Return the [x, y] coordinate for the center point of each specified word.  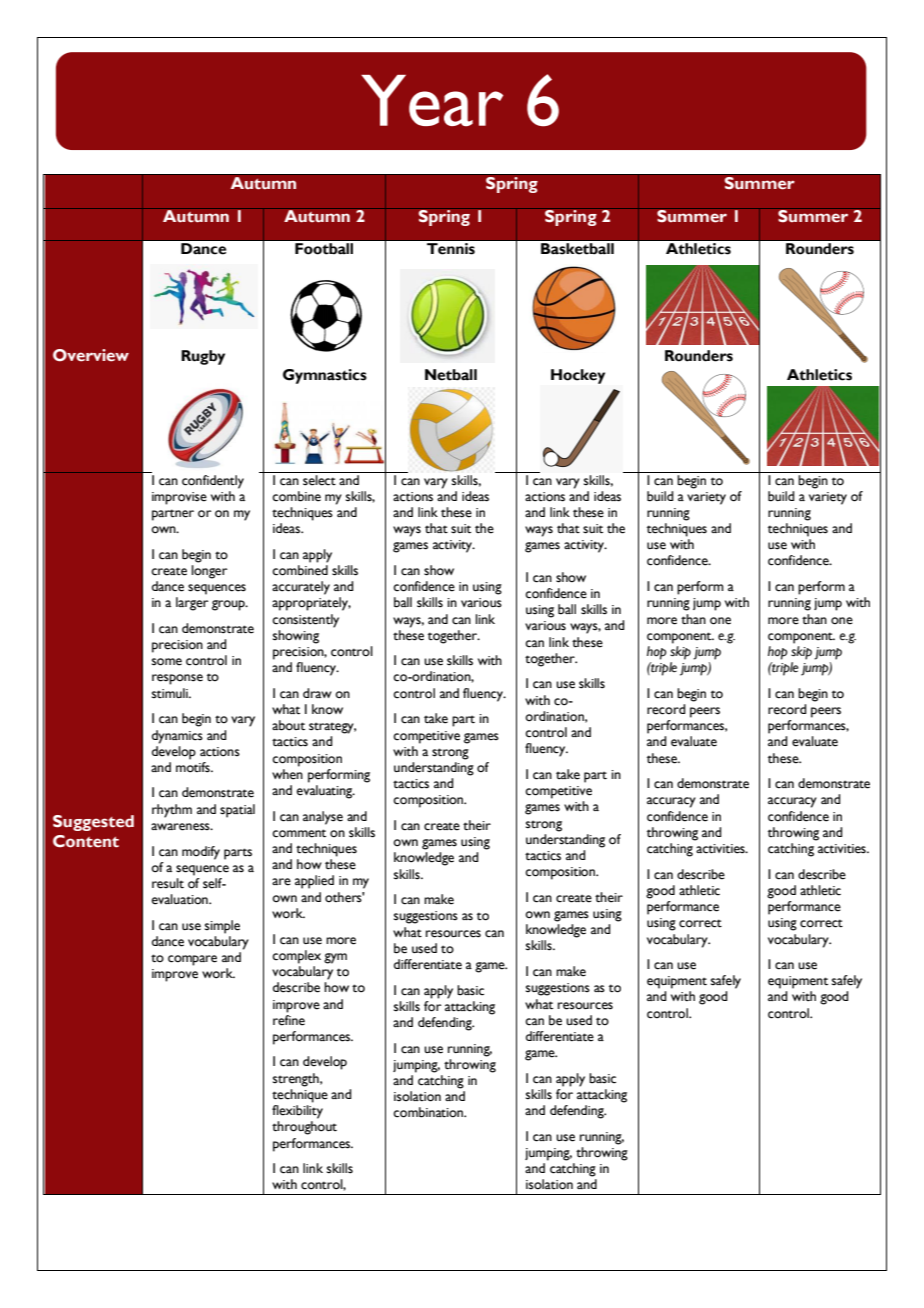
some [167, 662]
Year [432, 101]
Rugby [203, 357]
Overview [91, 355]
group [229, 605]
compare [192, 960]
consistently [305, 621]
